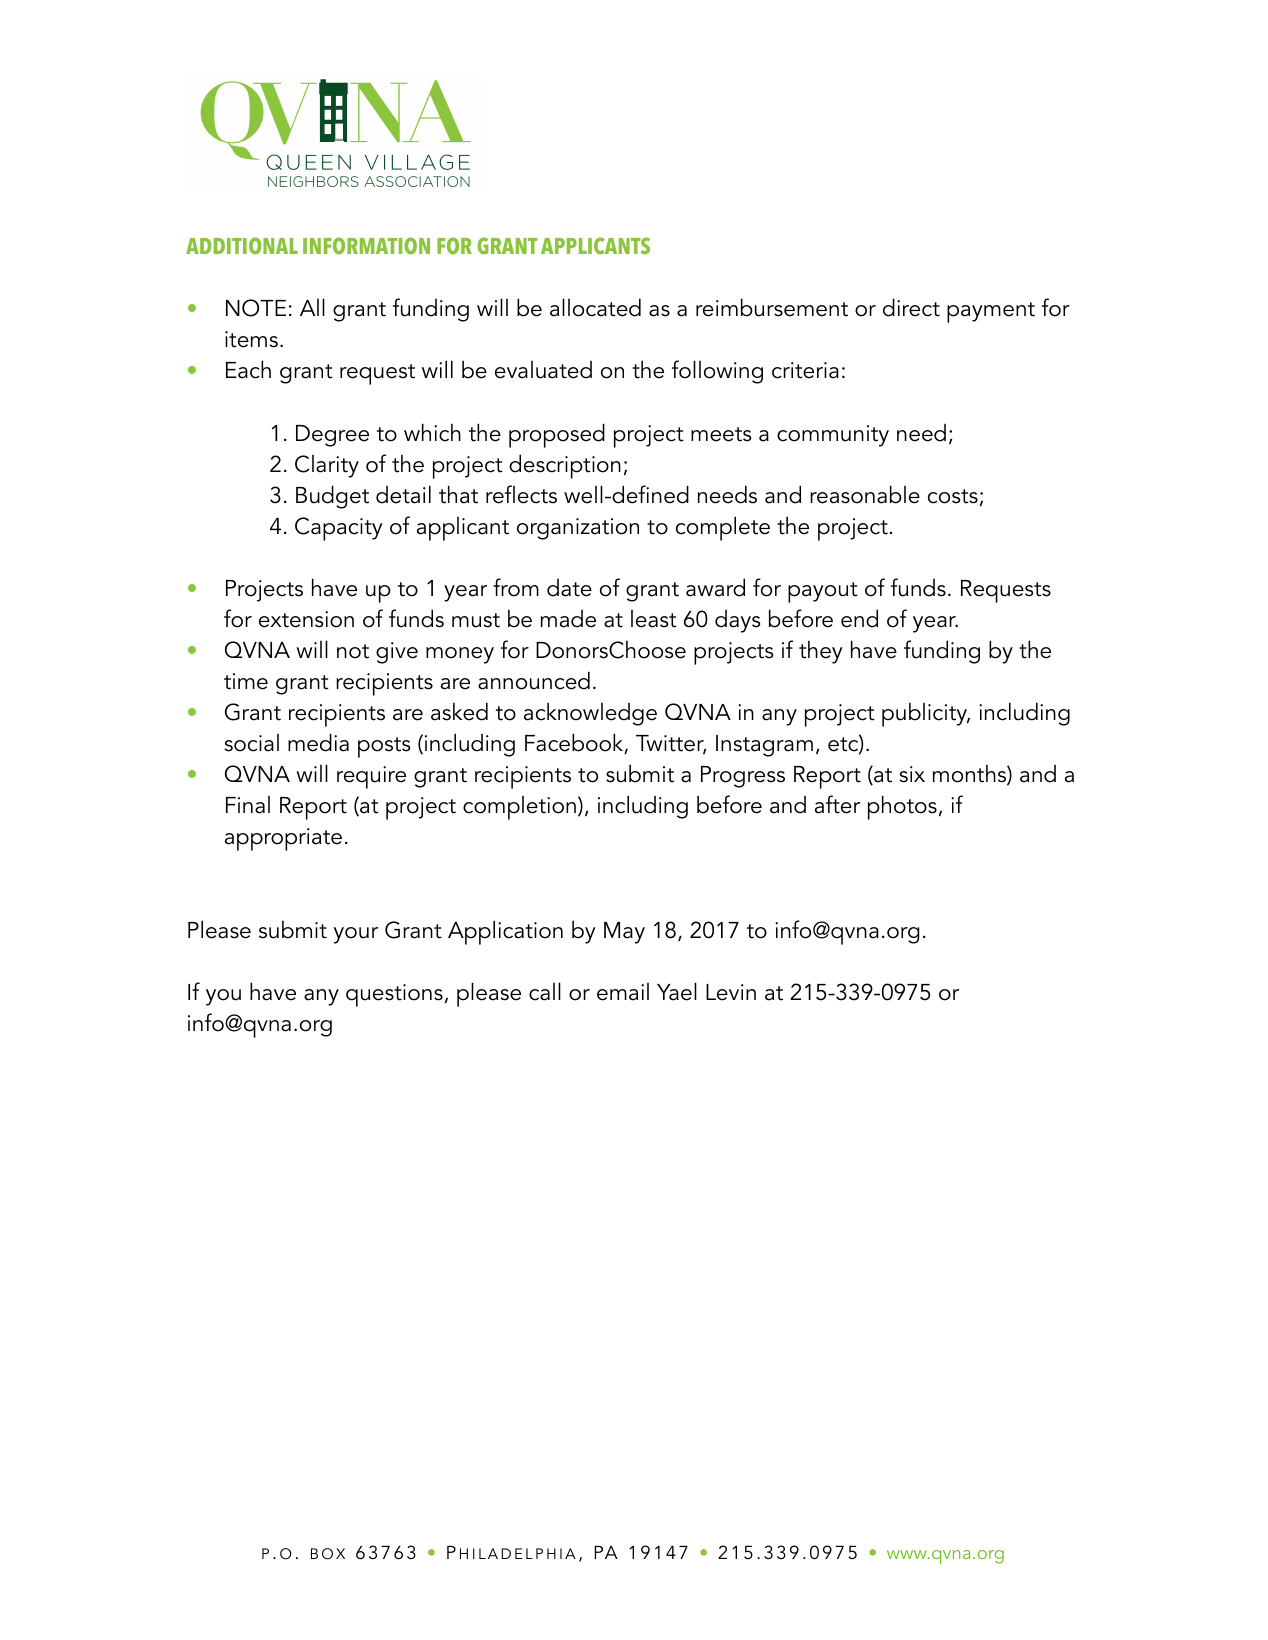  I want to click on Levin, so click(731, 992).
